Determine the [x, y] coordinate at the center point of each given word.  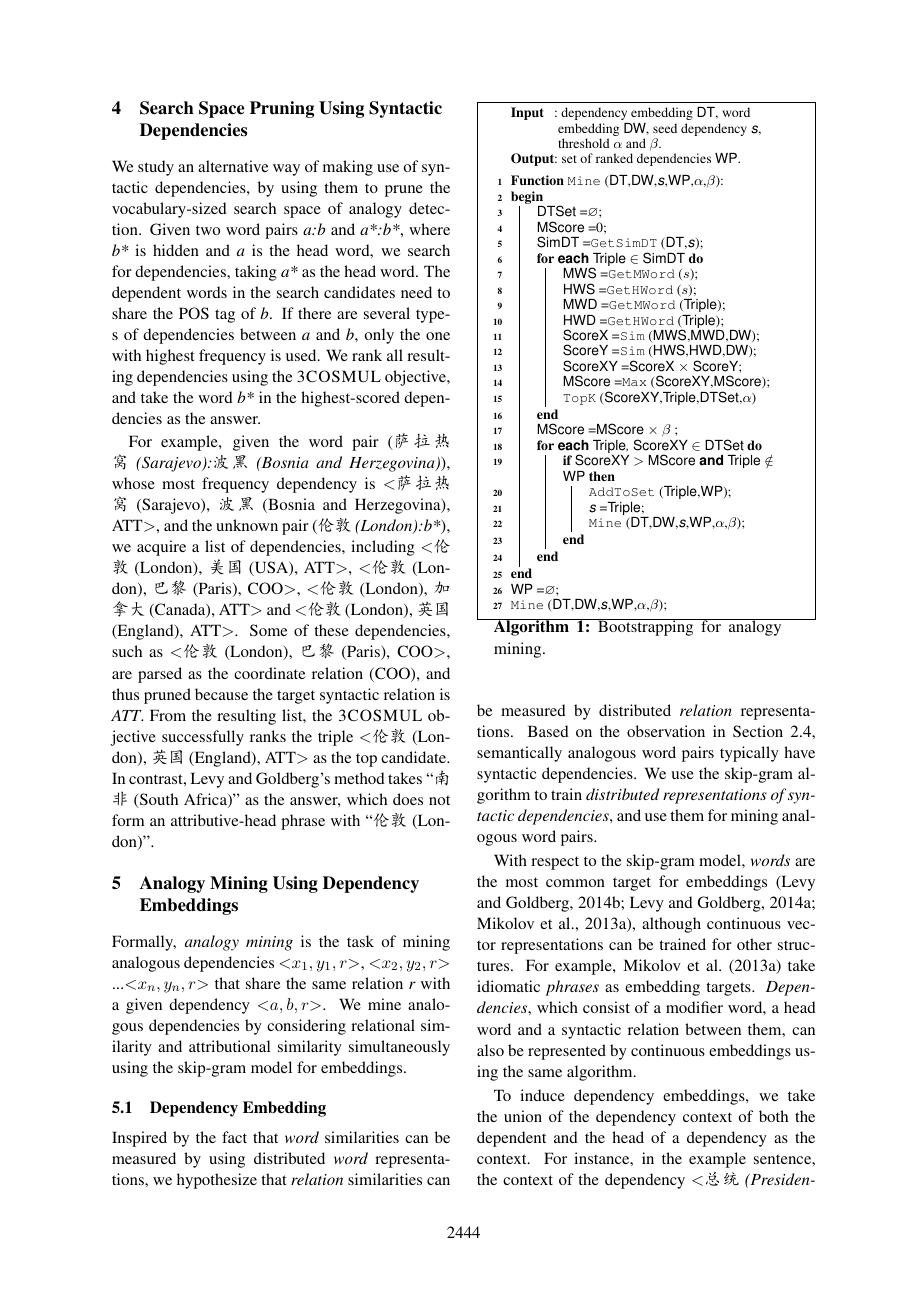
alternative [233, 166]
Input [527, 113]
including [383, 548]
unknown [247, 525]
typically [749, 754]
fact [234, 1137]
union [523, 1116]
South [158, 800]
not [439, 800]
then [602, 476]
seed [665, 128]
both [773, 1116]
